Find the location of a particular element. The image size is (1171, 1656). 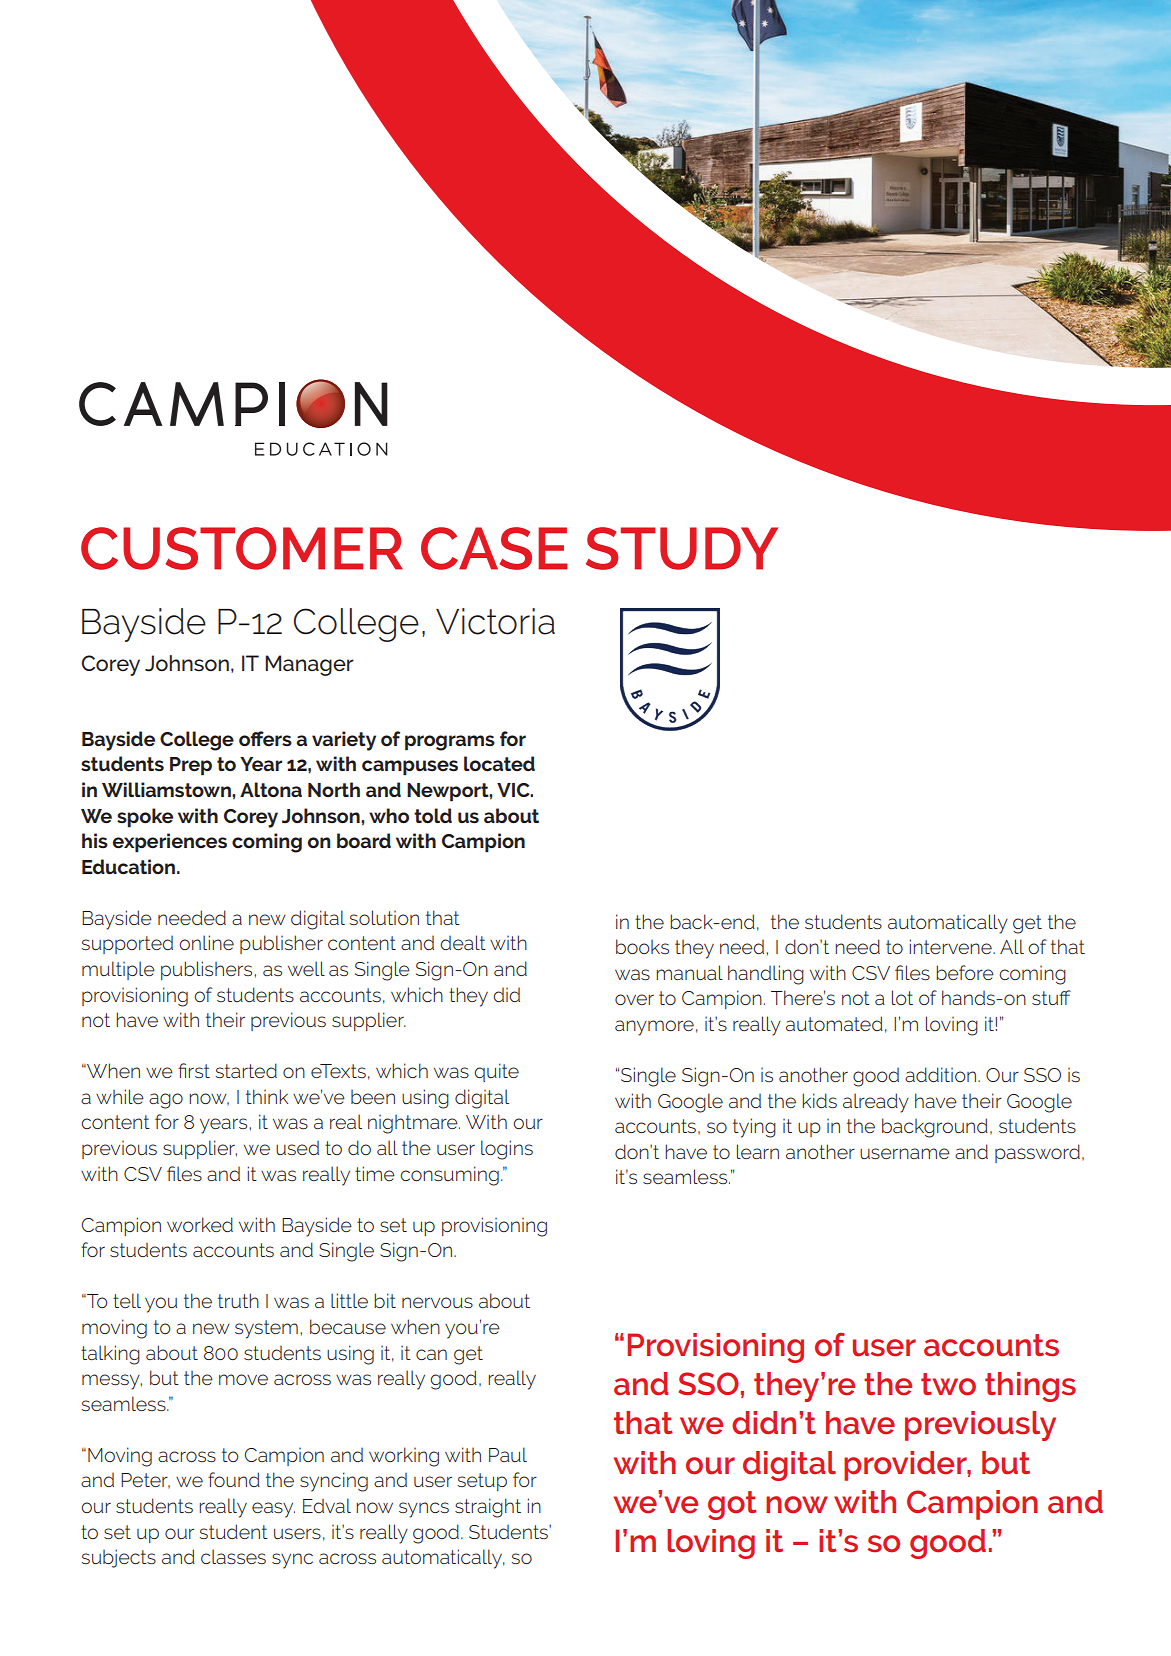

experiences is located at coordinates (170, 843).
